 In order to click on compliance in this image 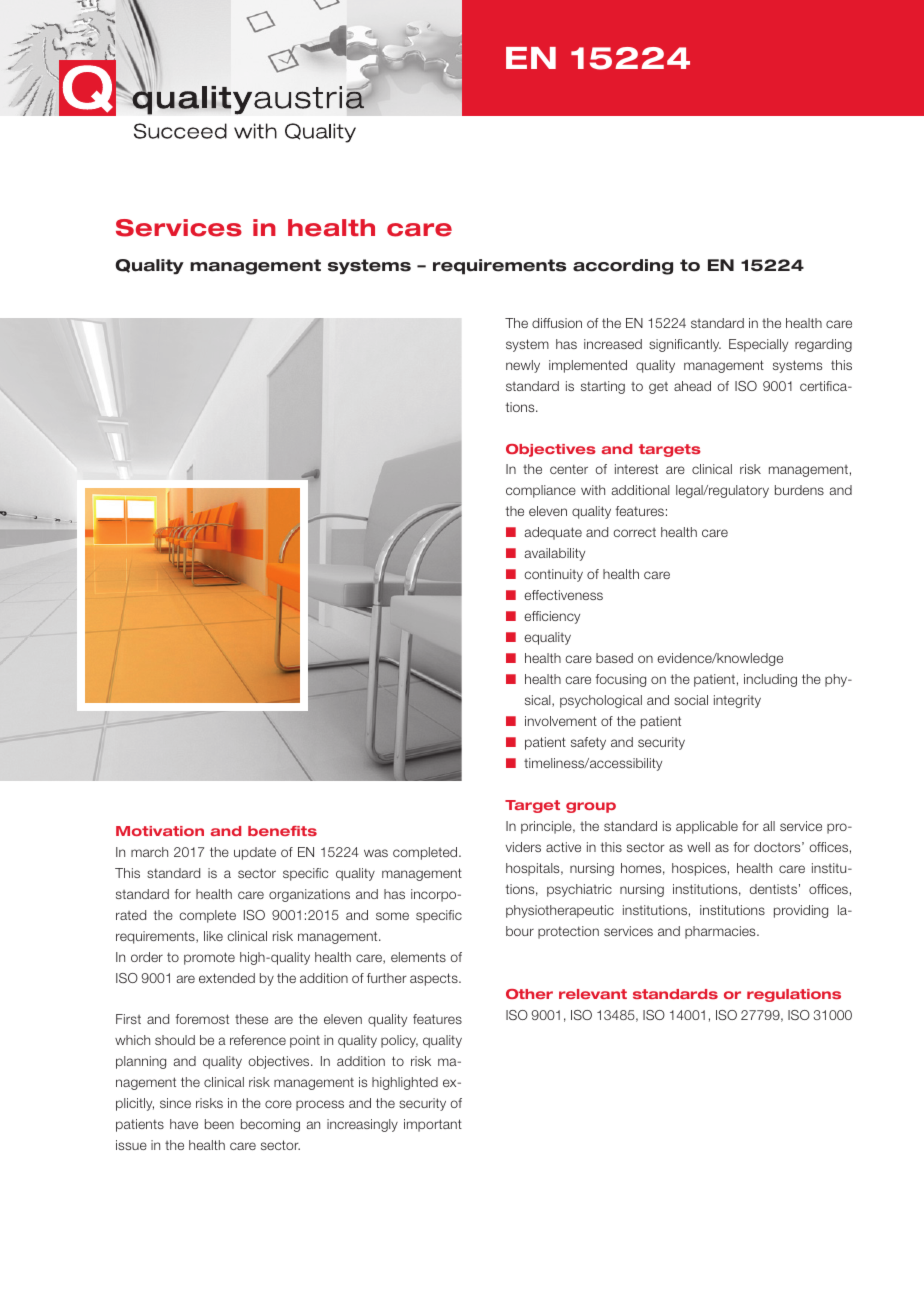, I will do `click(541, 491)`.
